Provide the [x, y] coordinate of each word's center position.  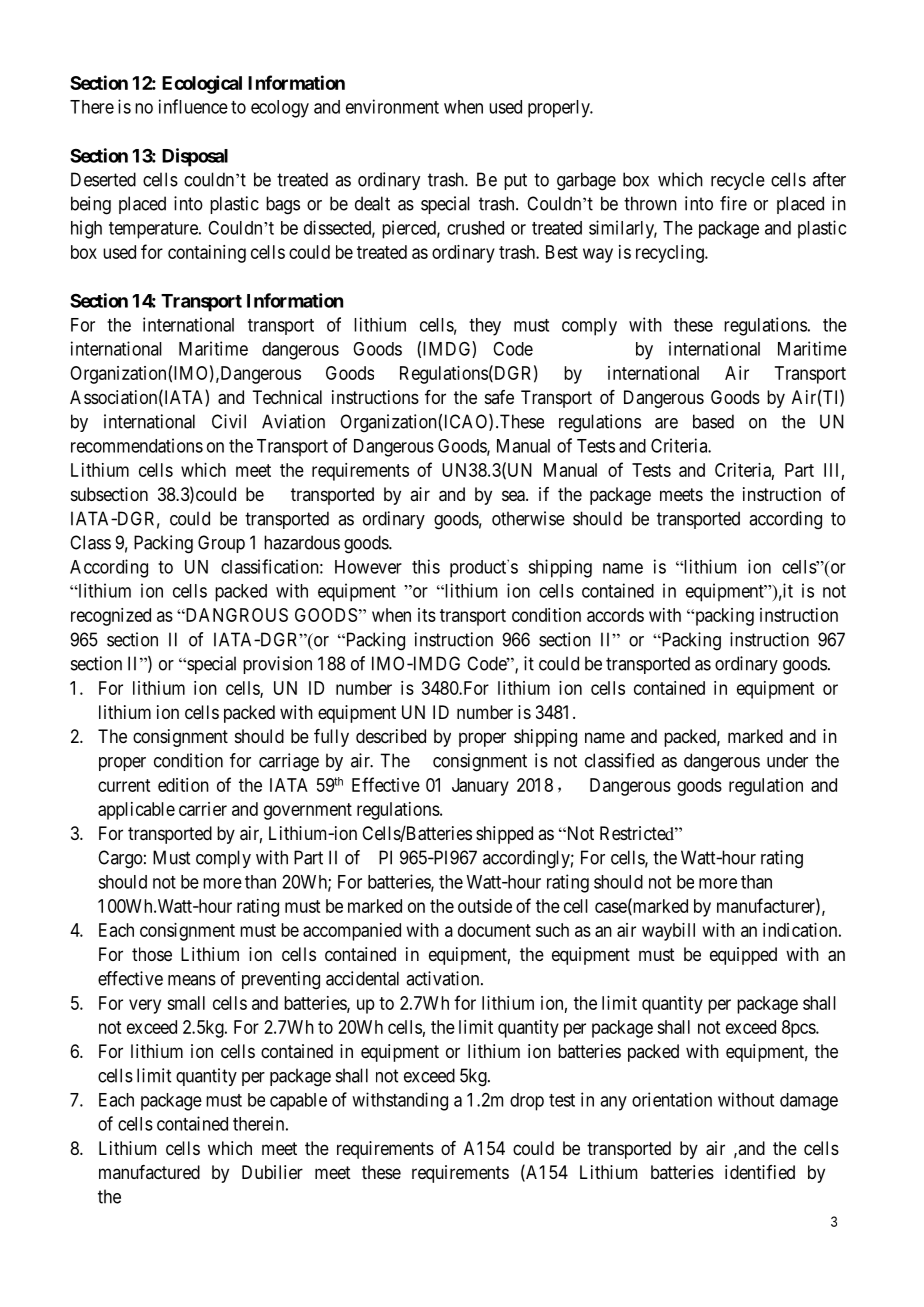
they [485, 327]
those [152, 954]
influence [193, 106]
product [479, 568]
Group [221, 544]
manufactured [149, 1172]
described [391, 736]
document [494, 930]
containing [207, 254]
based [713, 421]
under [787, 760]
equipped [743, 956]
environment [392, 106]
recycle [738, 181]
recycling [671, 254]
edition [183, 785]
